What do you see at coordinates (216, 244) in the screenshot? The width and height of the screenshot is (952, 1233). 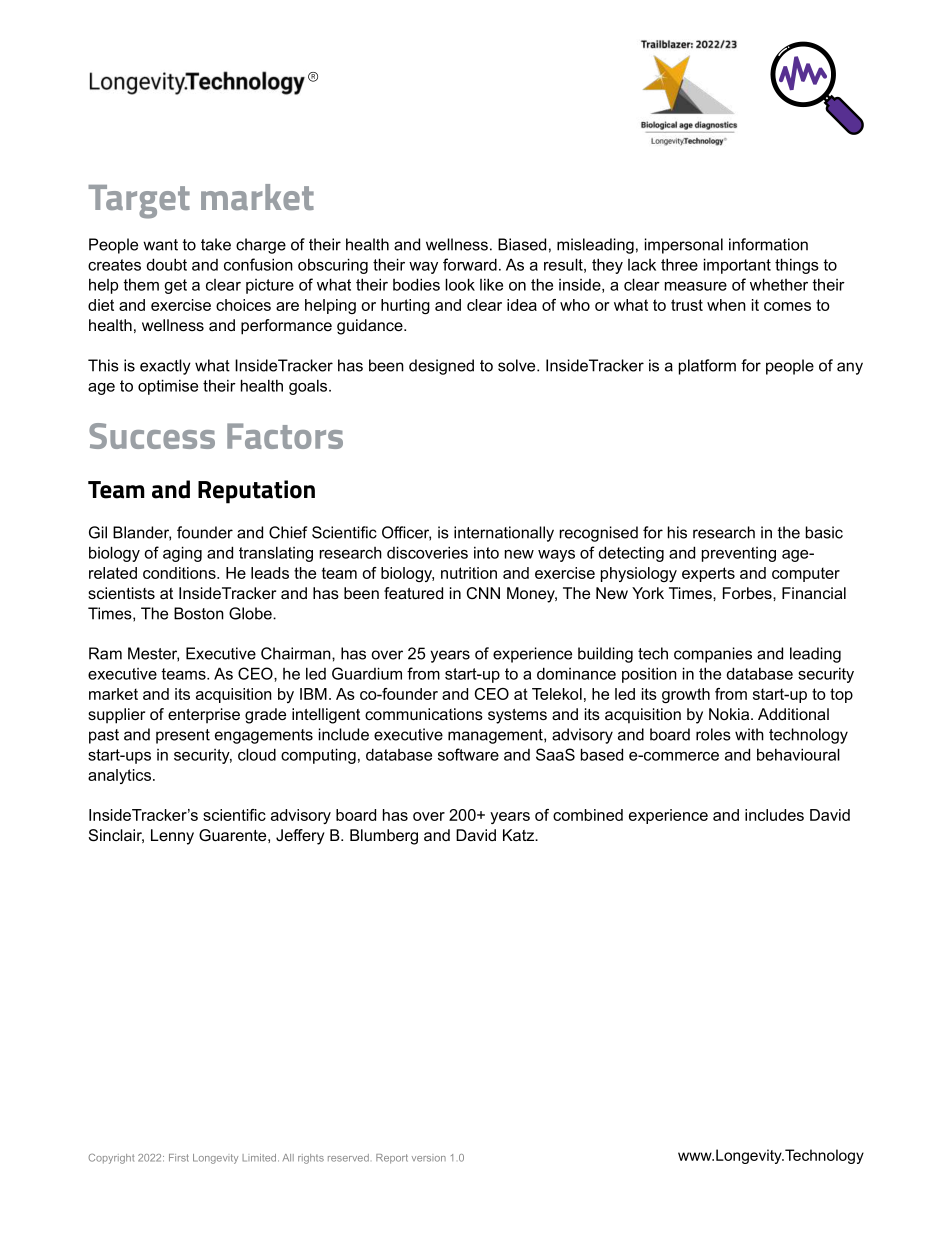 I see `take` at bounding box center [216, 244].
